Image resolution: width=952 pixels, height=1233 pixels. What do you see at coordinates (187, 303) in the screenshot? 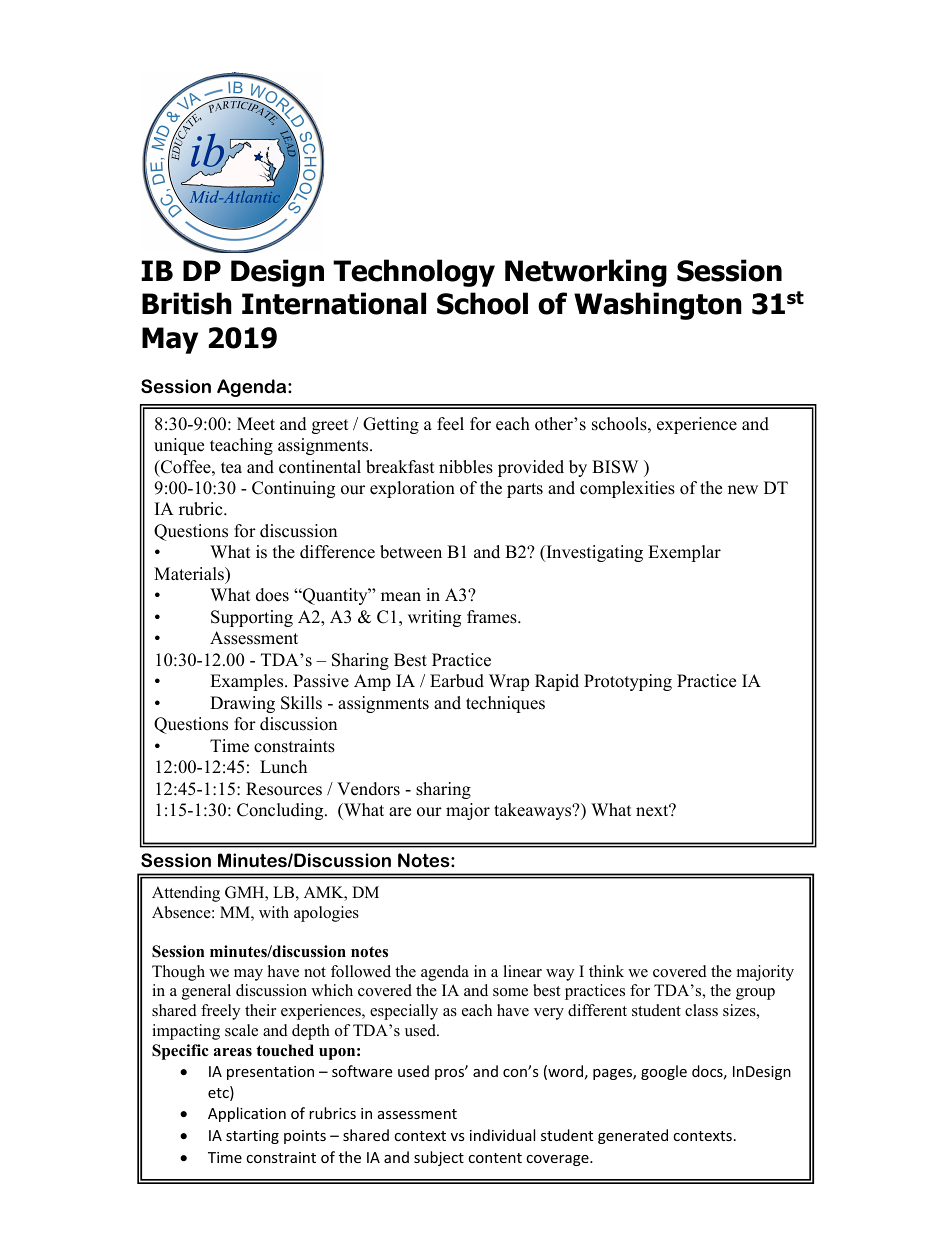
I see `British` at bounding box center [187, 303].
